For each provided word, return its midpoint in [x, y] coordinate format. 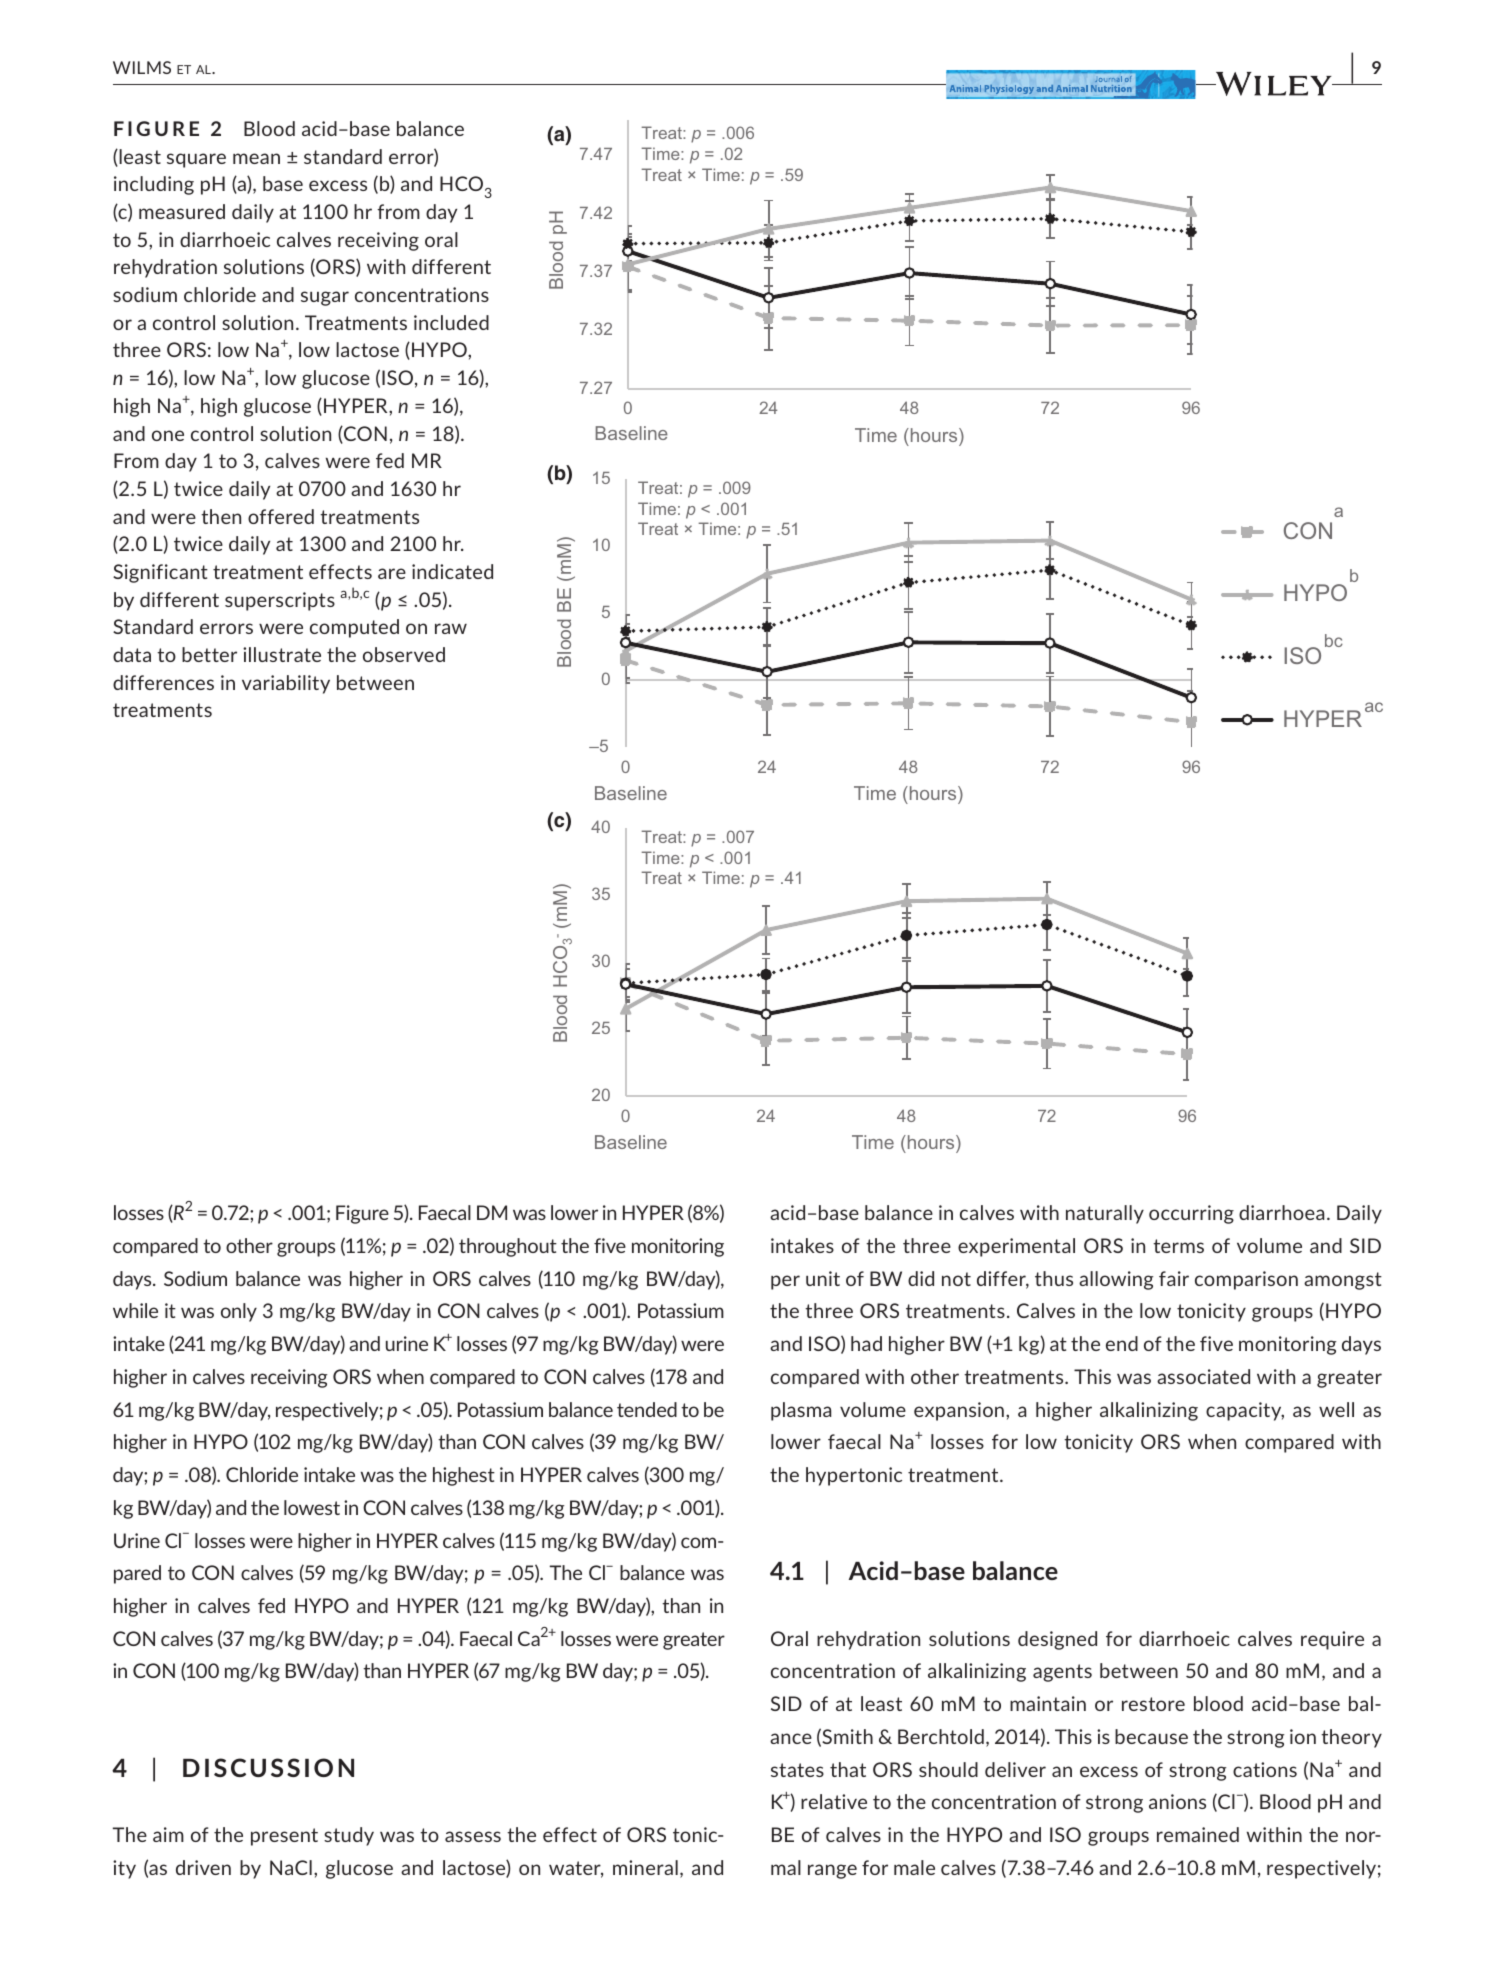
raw [451, 628]
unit [823, 1278]
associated [1203, 1376]
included [451, 322]
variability [286, 684]
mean [256, 158]
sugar [325, 298]
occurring [1191, 1214]
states [797, 1770]
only [239, 1312]
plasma [801, 1411]
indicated [452, 571]
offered [281, 516]
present [284, 1837]
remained [1198, 1834]
